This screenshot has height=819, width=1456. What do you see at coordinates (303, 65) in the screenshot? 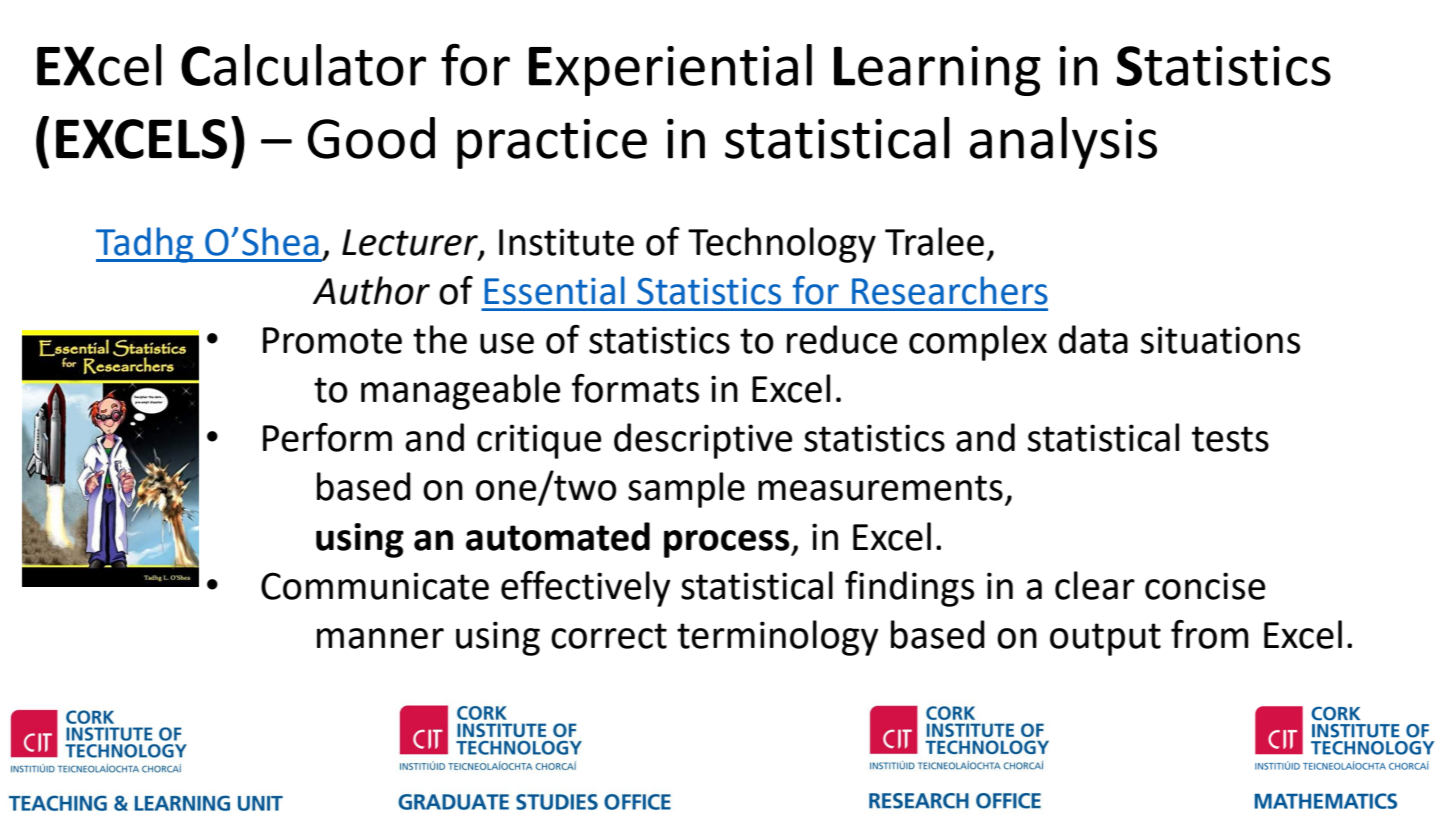
I see `Calculator` at bounding box center [303, 65].
